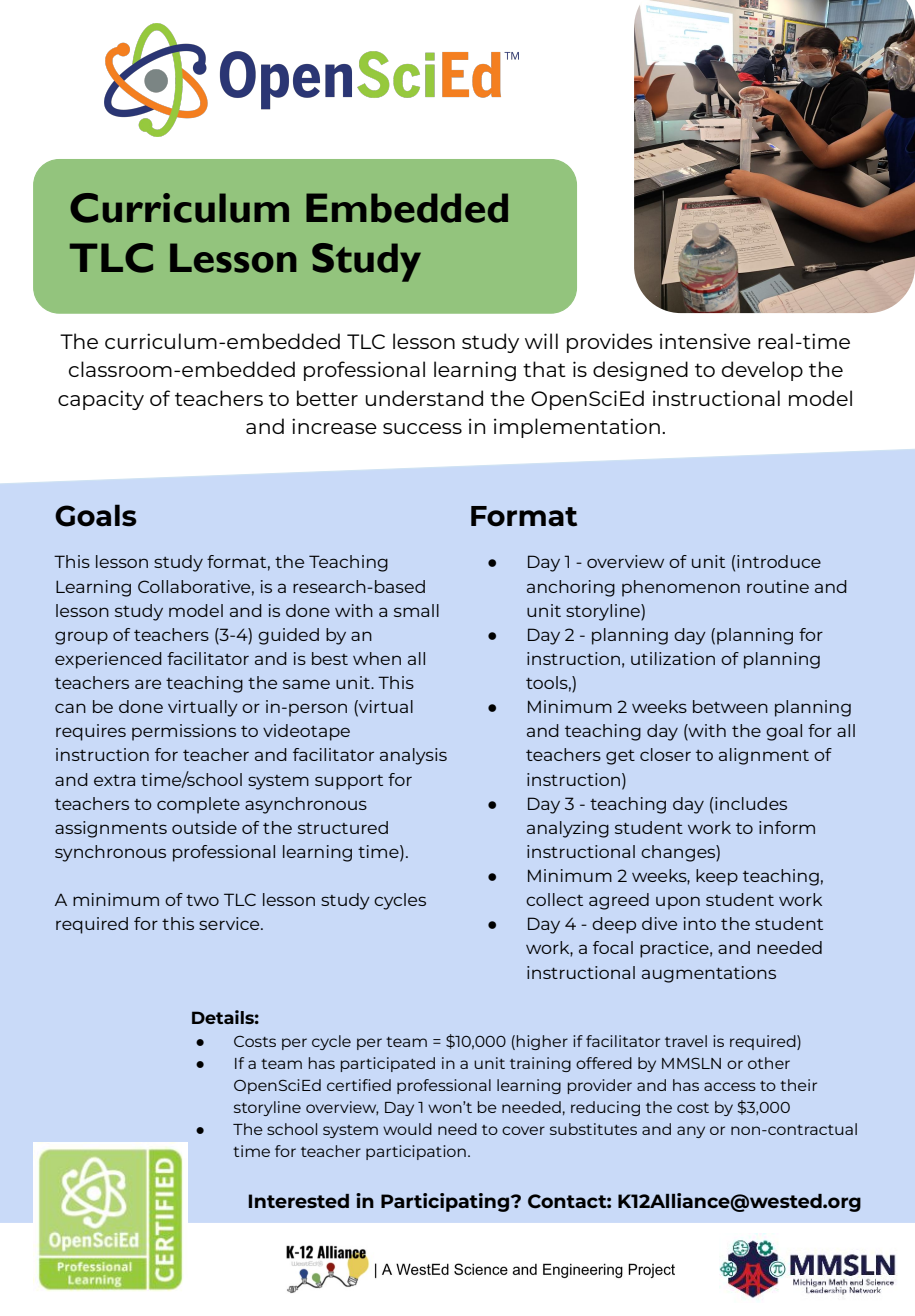  Describe the element at coordinates (700, 923) in the screenshot. I see `into` at that location.
